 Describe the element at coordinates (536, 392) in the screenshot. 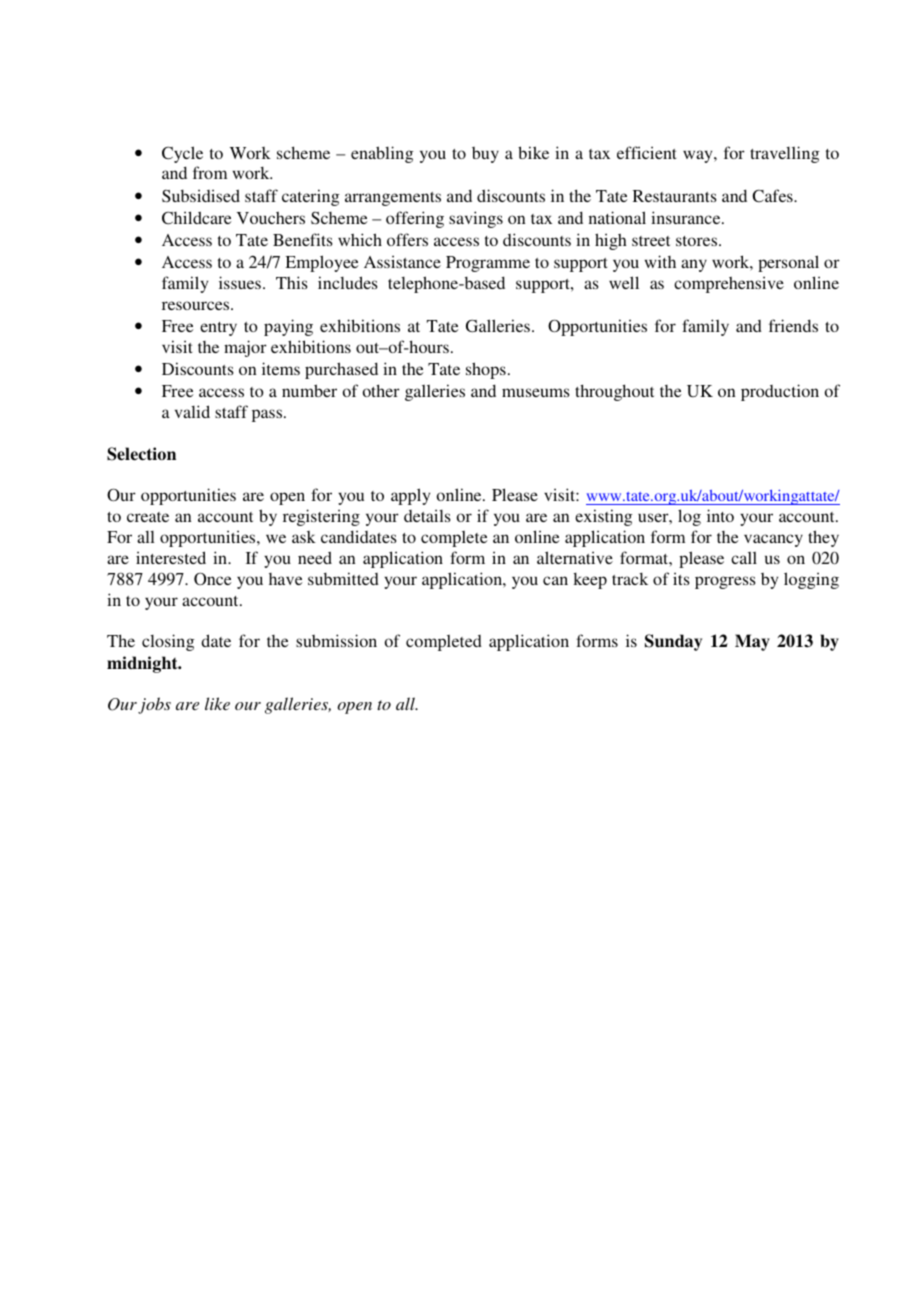

I see `museums` at that location.
